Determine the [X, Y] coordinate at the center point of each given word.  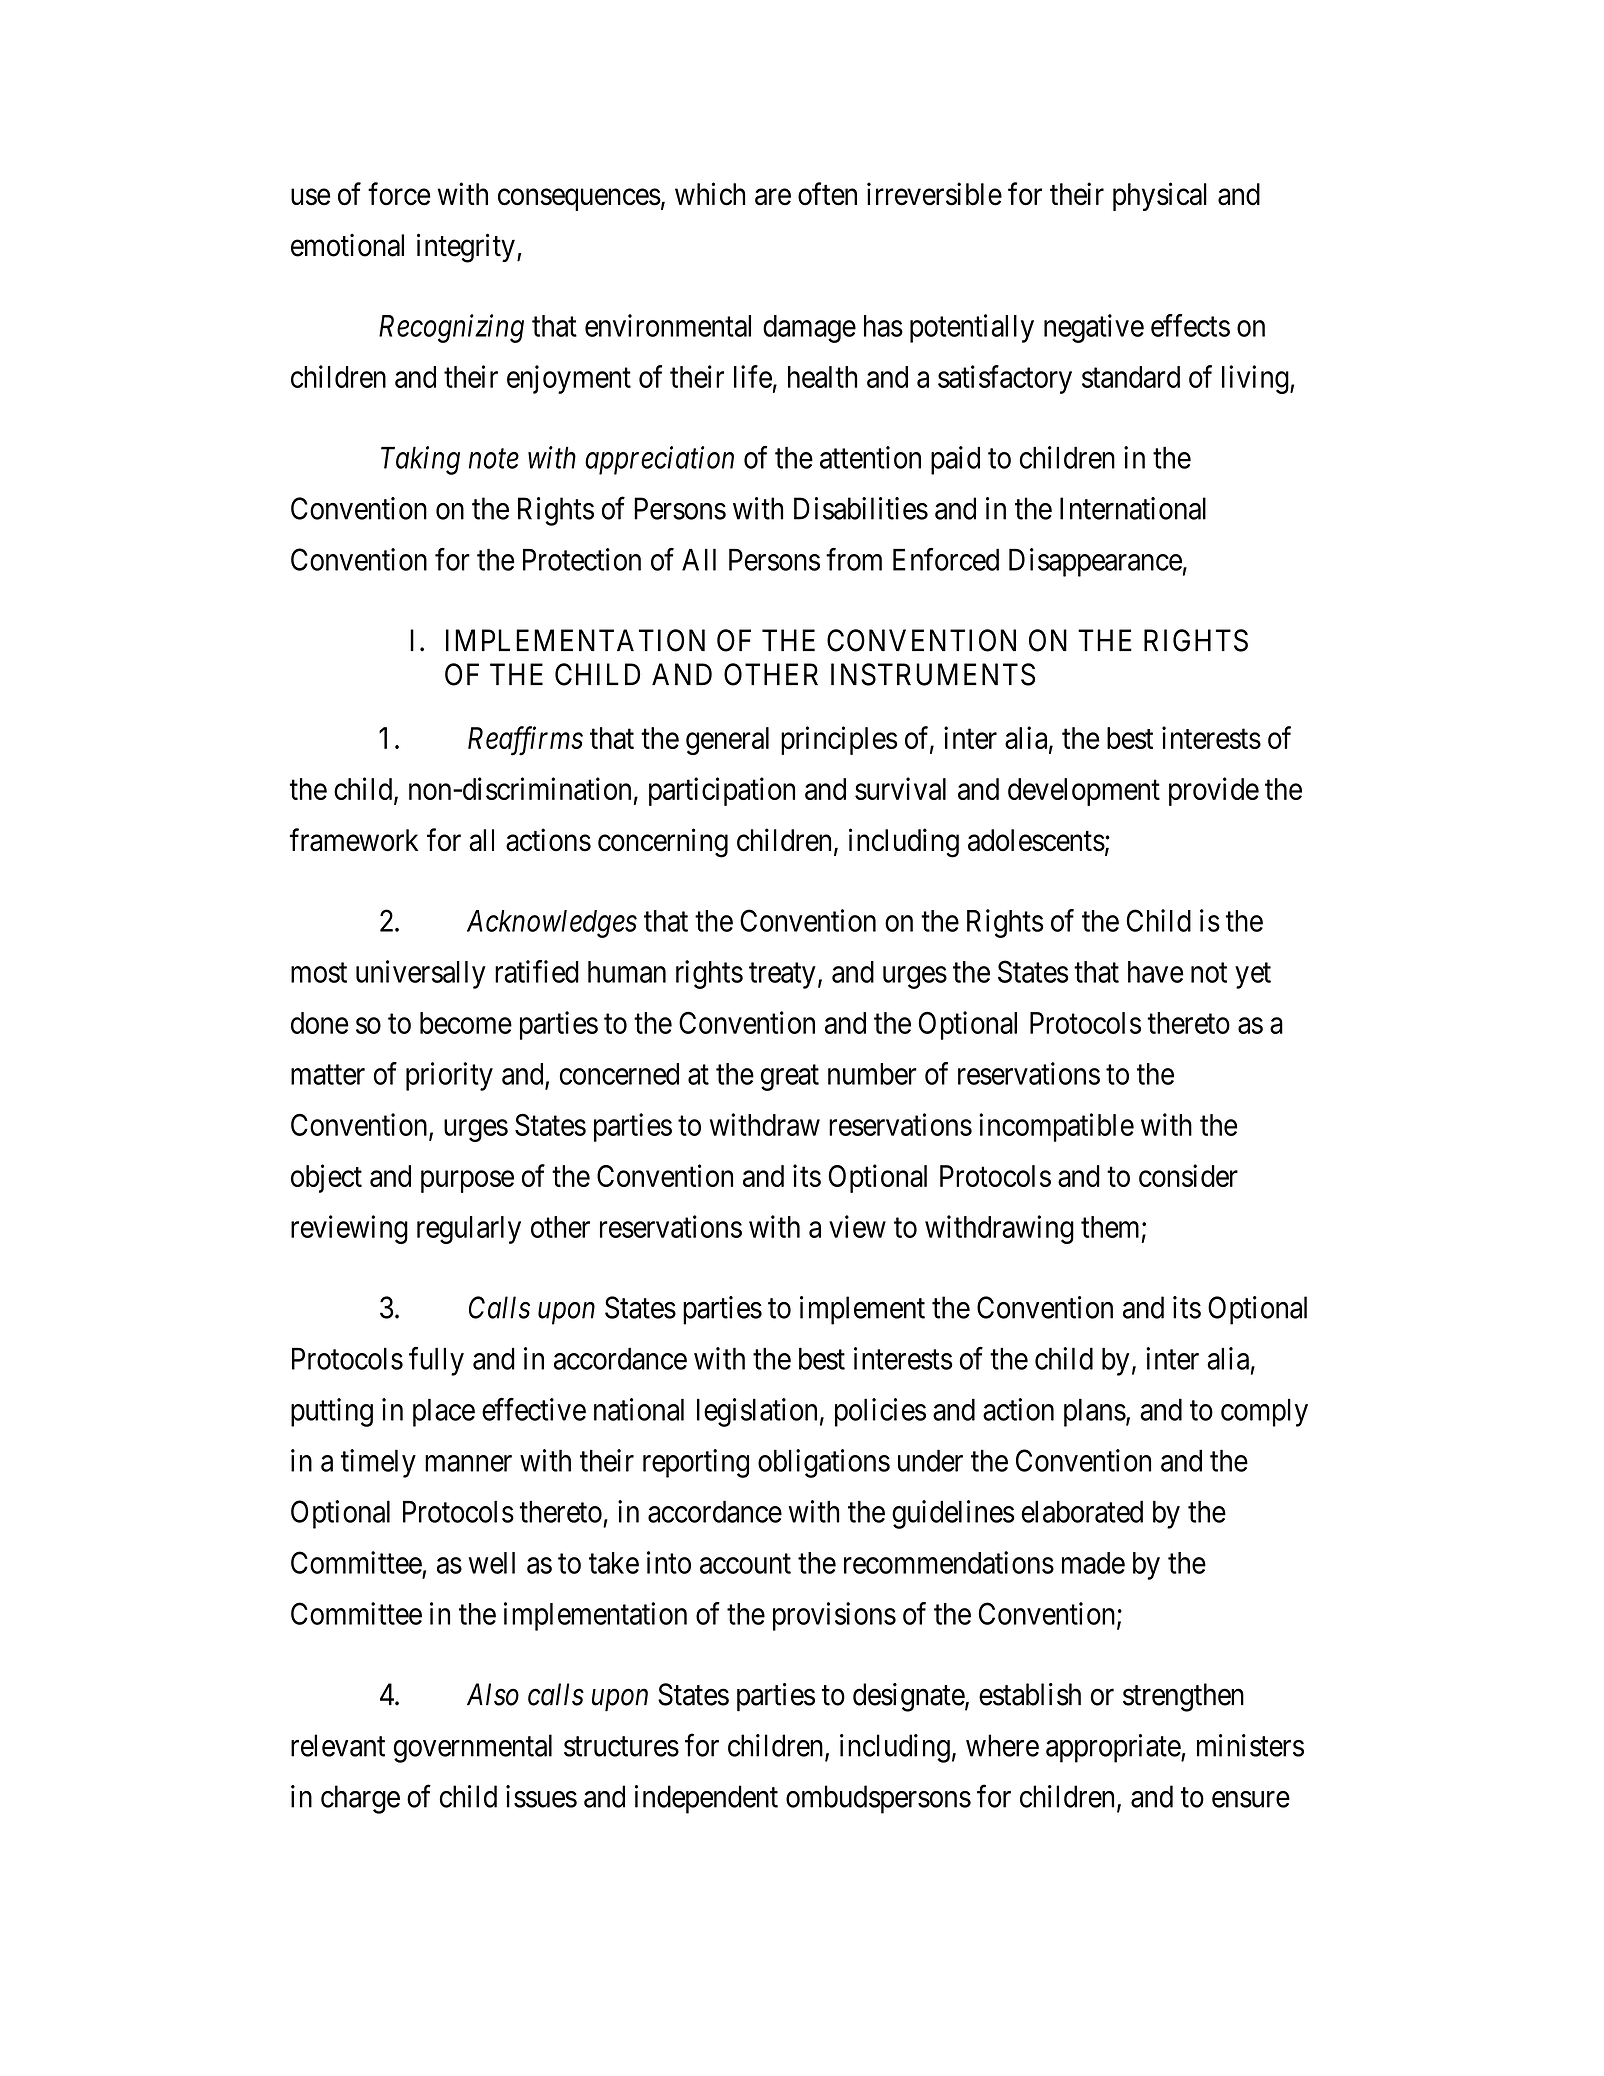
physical [1160, 196]
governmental [473, 1748]
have [1156, 972]
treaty [782, 976]
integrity [466, 248]
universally [421, 974]
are [773, 197]
